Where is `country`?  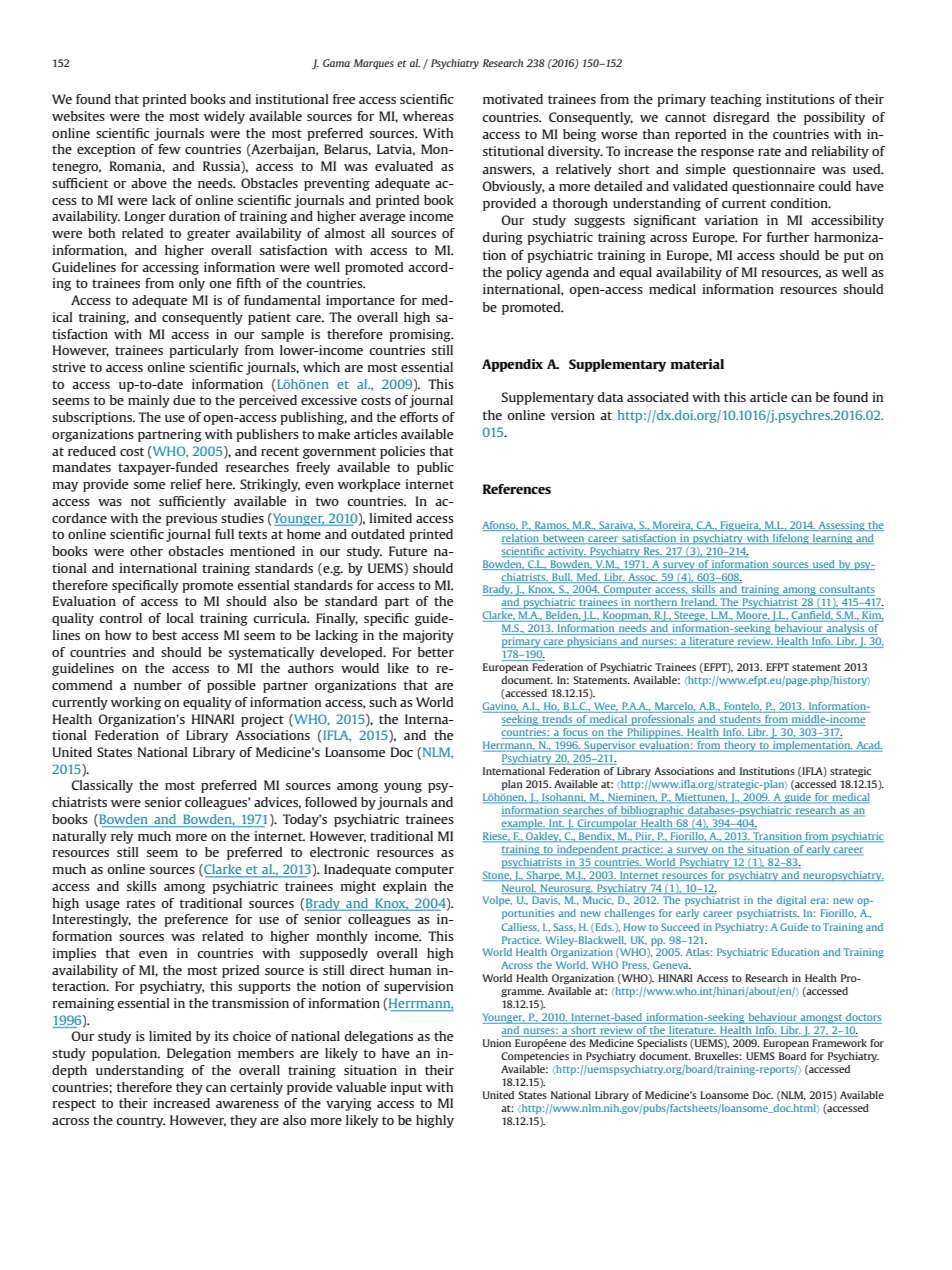 country is located at coordinates (141, 1122).
